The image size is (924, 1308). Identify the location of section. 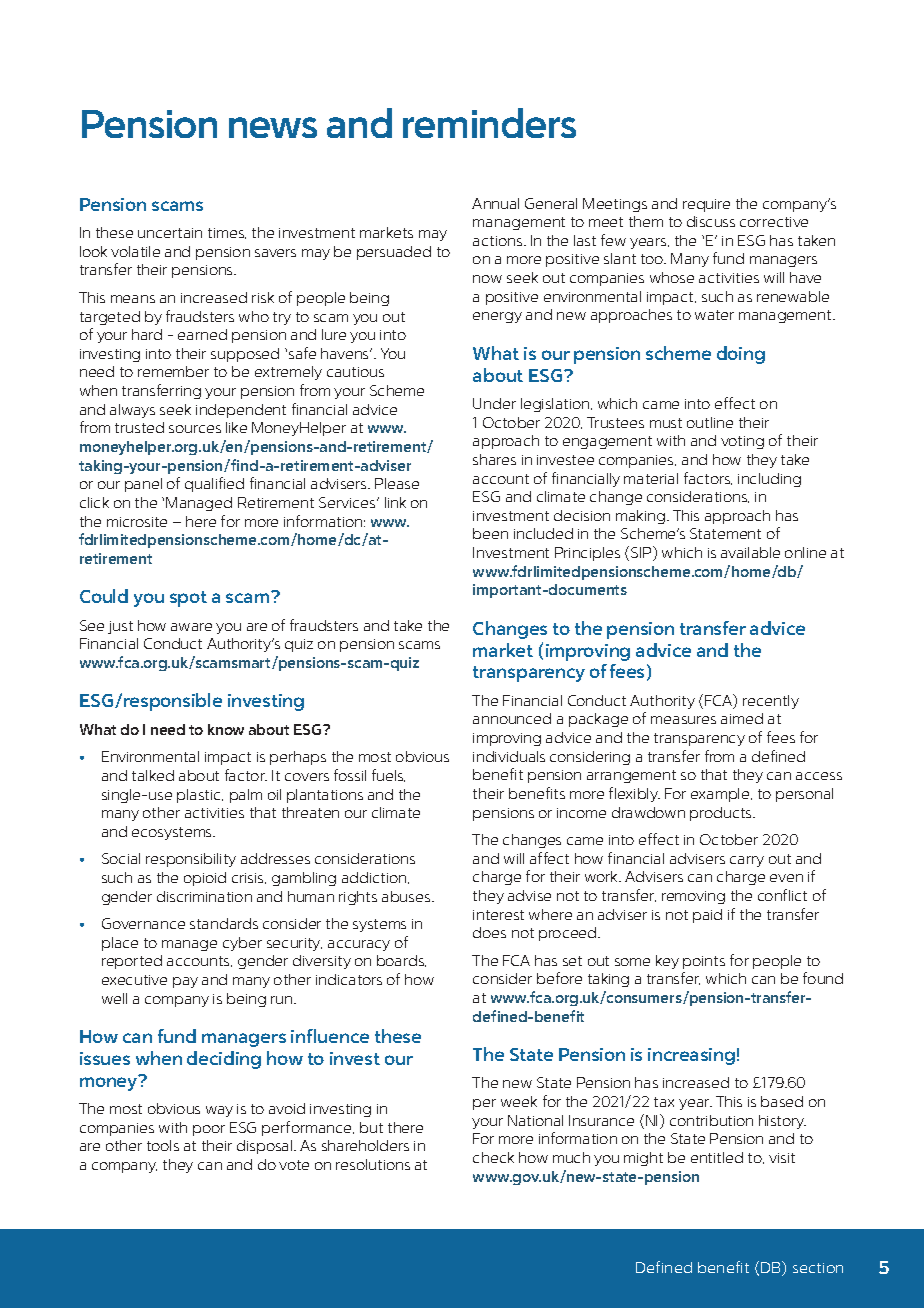
(818, 1268).
